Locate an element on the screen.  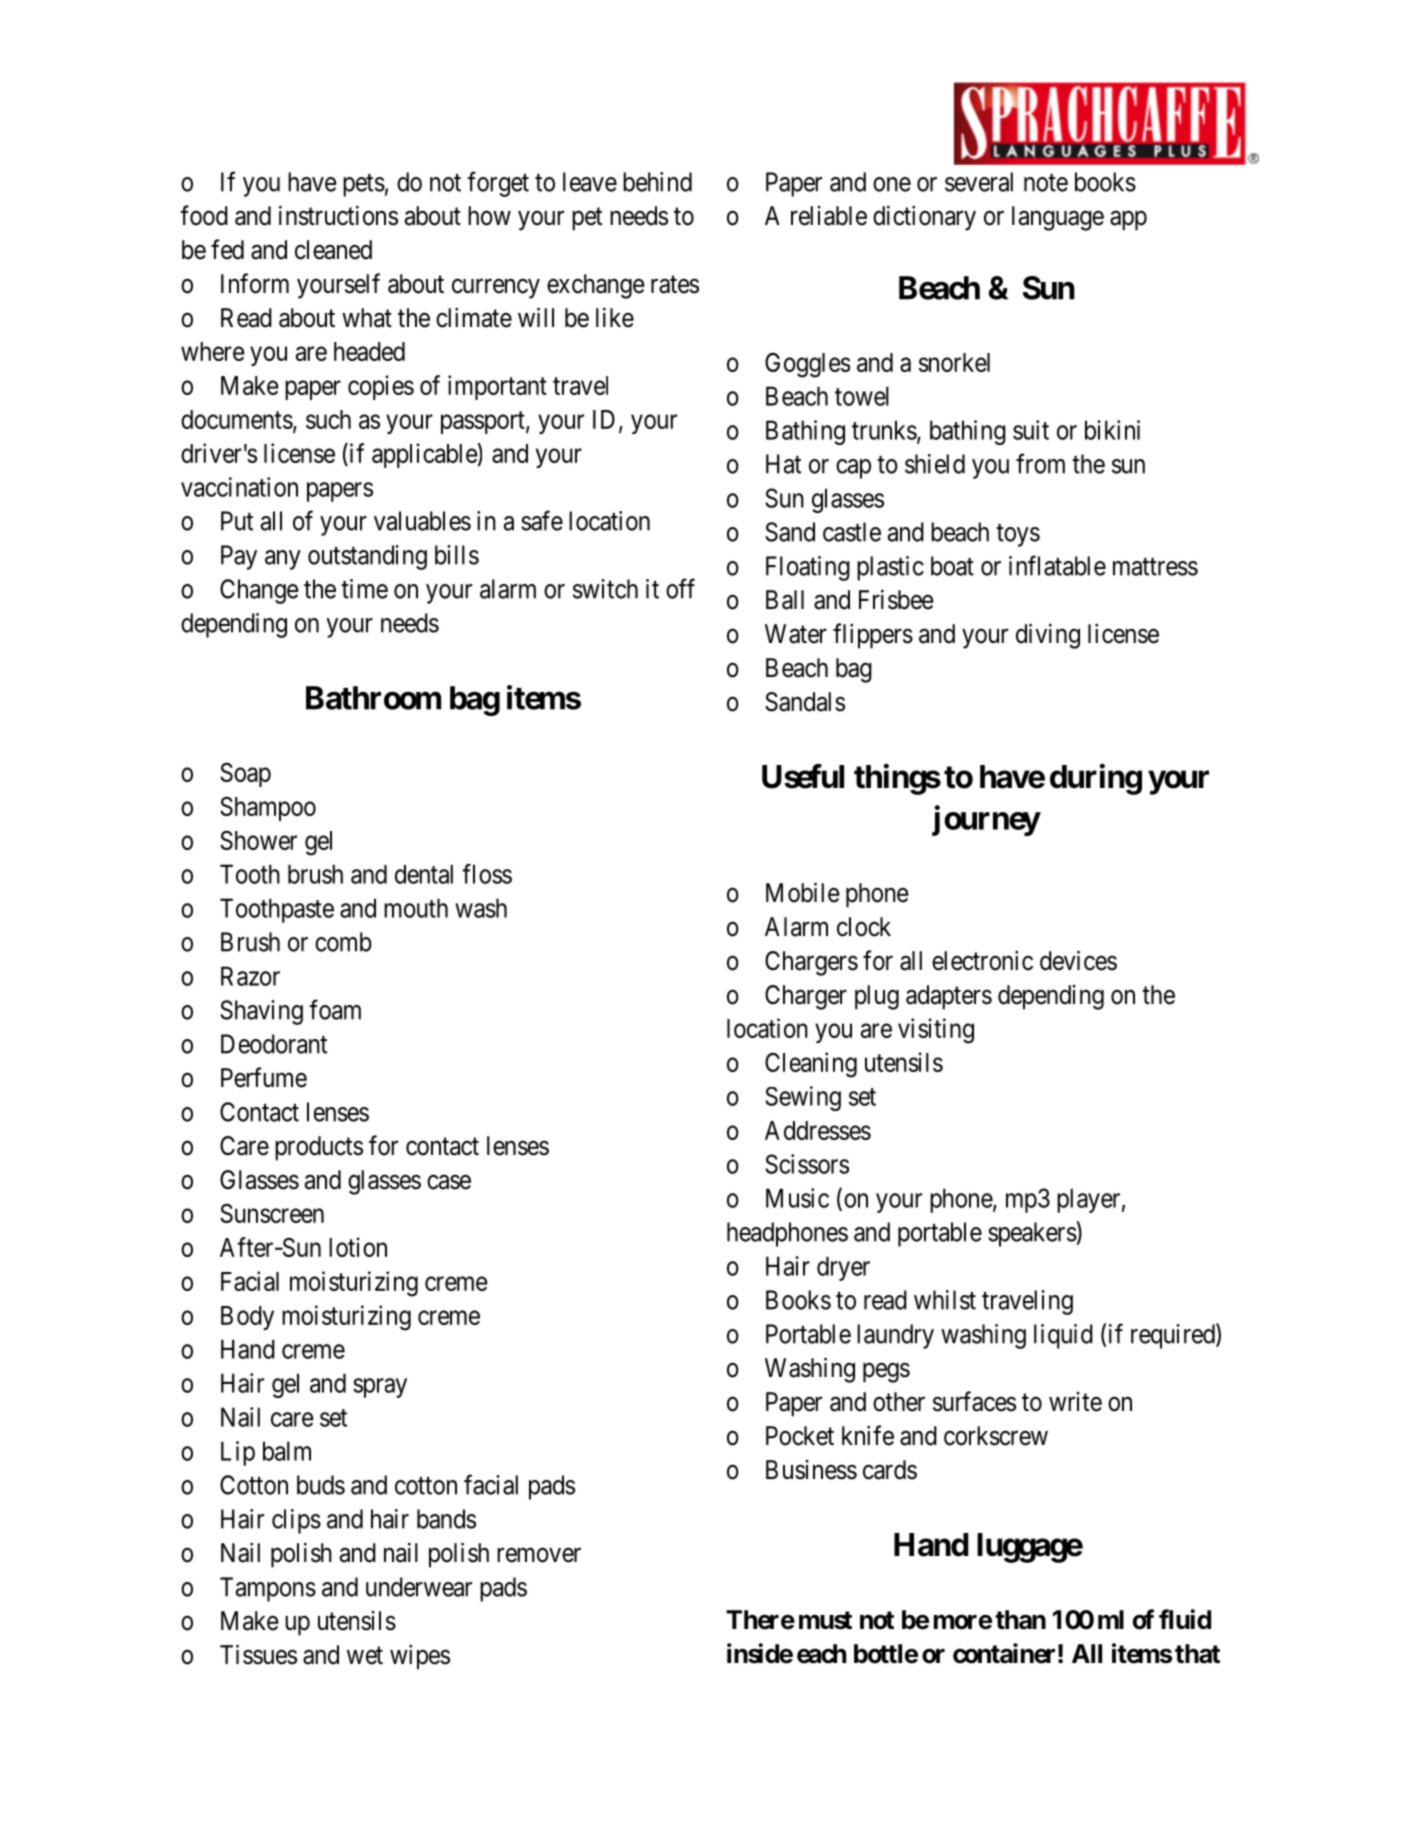
Music is located at coordinates (797, 1198).
